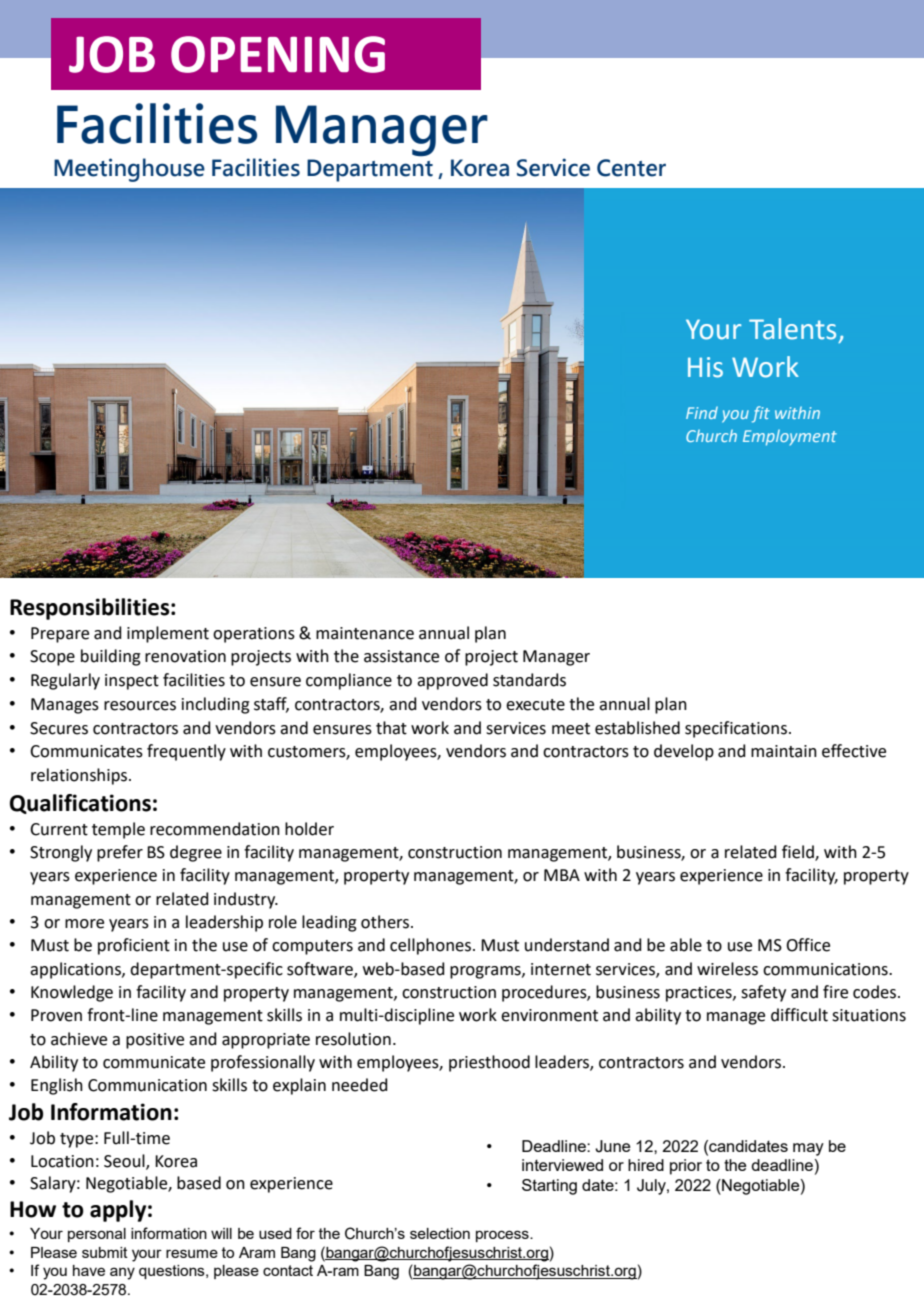  I want to click on approved, so click(452, 681).
